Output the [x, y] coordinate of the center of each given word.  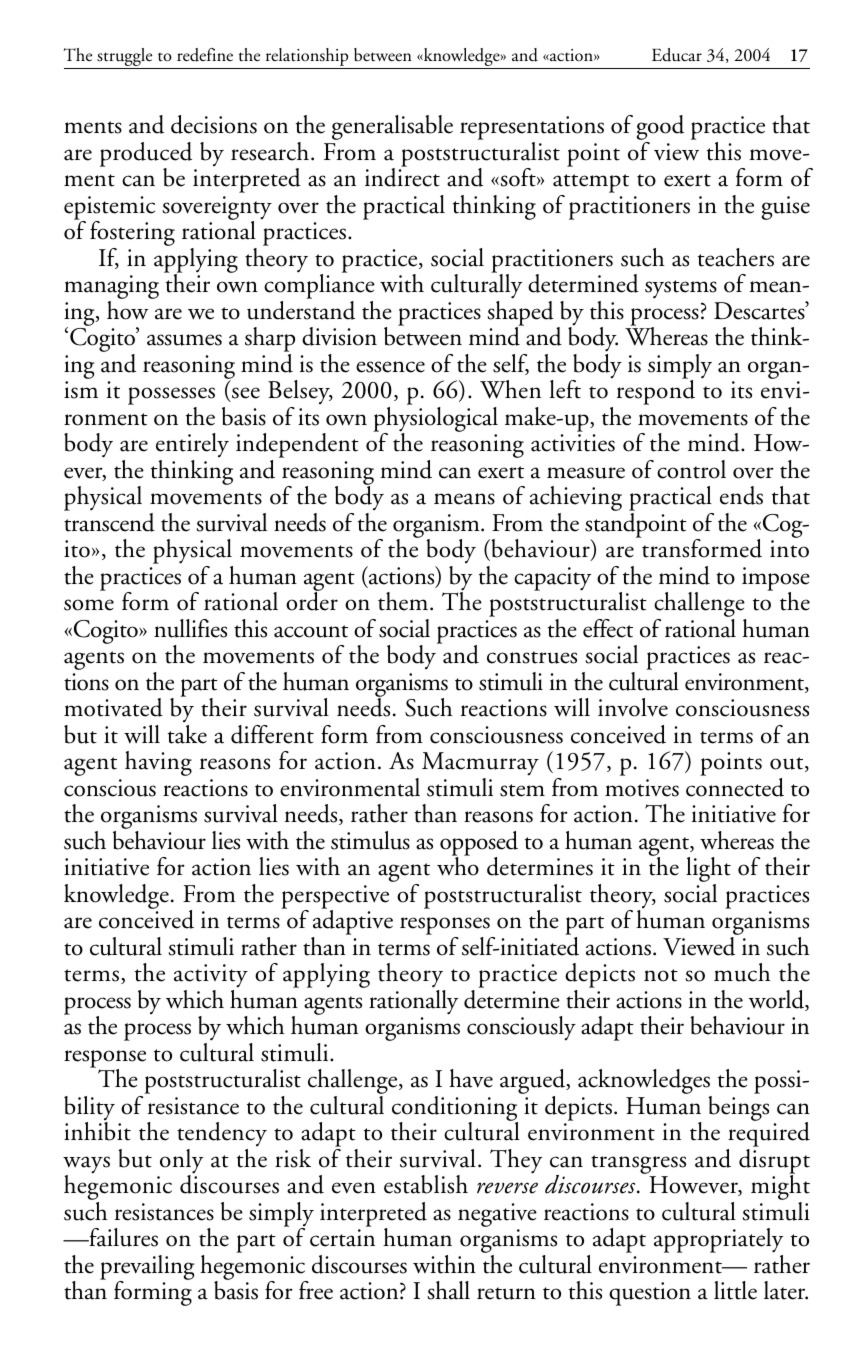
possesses [171, 397]
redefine [205, 55]
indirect [402, 176]
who [458, 865]
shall [448, 1290]
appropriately [718, 1242]
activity [211, 977]
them [404, 601]
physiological [435, 420]
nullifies [190, 628]
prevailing [147, 1269]
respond [656, 391]
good [660, 129]
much [742, 972]
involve [633, 707]
